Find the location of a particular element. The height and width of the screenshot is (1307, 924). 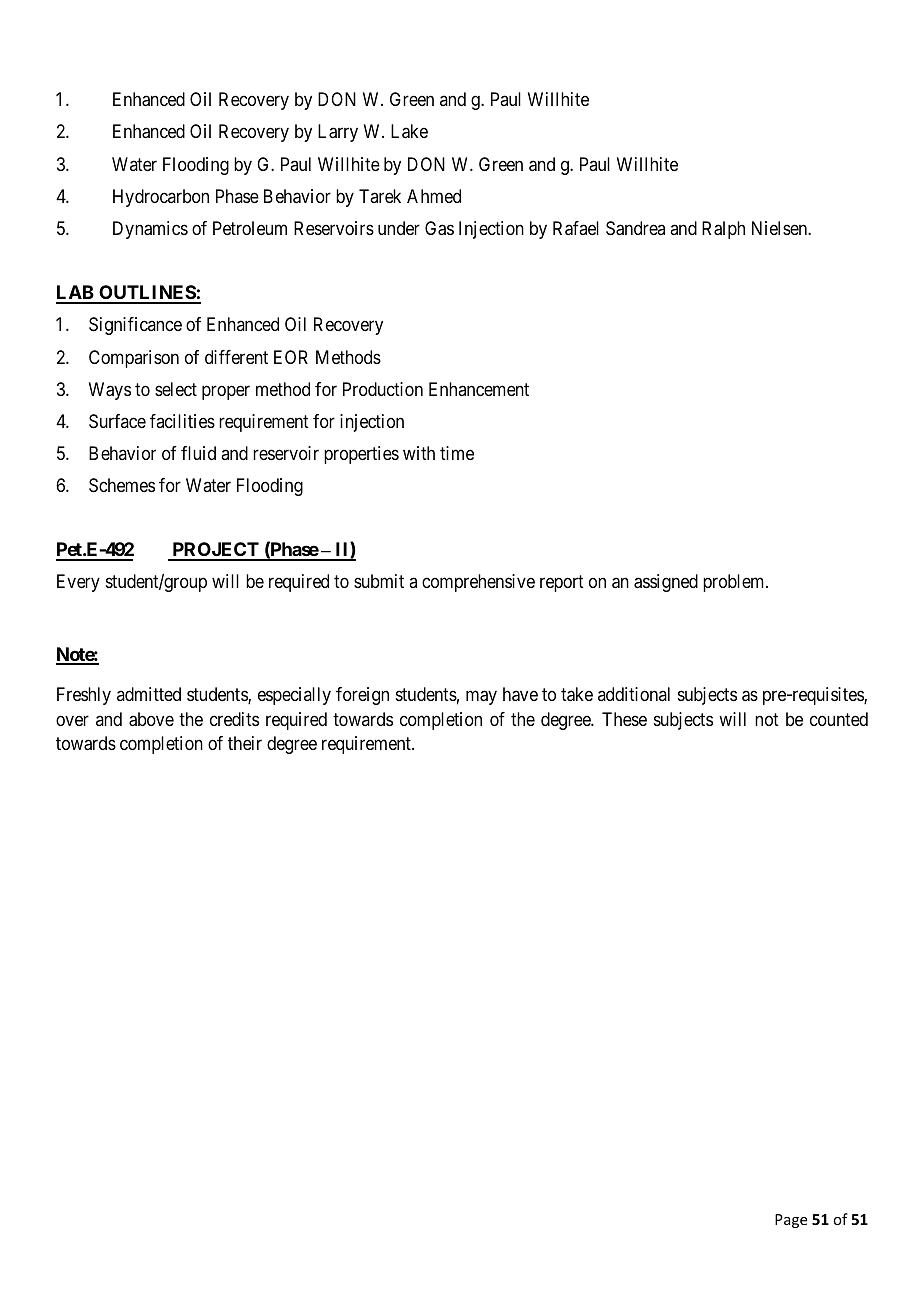

admitted is located at coordinates (149, 694).
